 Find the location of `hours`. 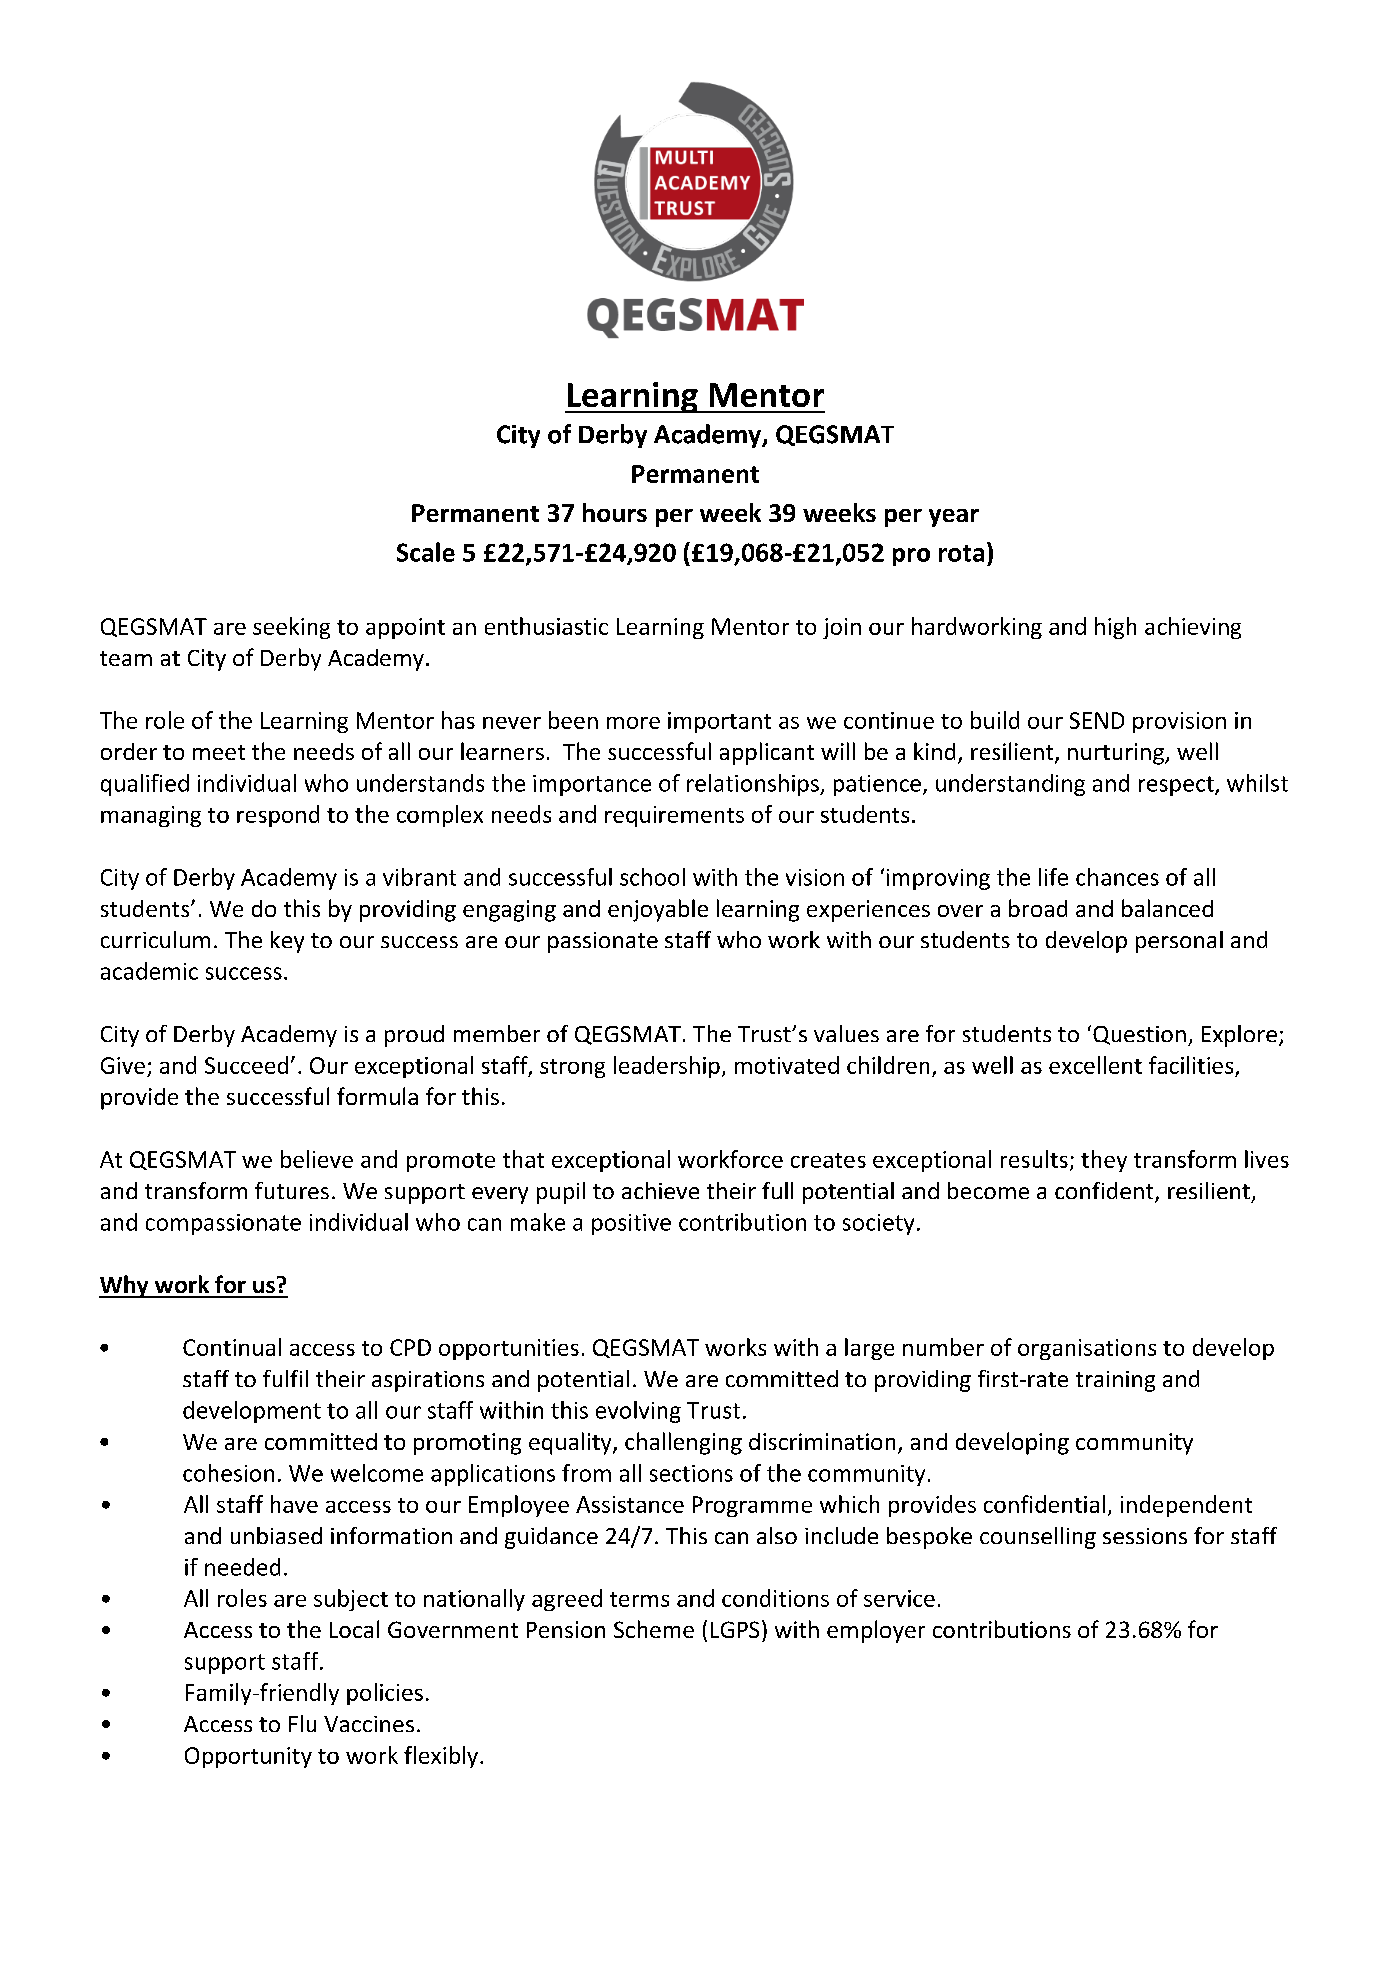

hours is located at coordinates (615, 512).
